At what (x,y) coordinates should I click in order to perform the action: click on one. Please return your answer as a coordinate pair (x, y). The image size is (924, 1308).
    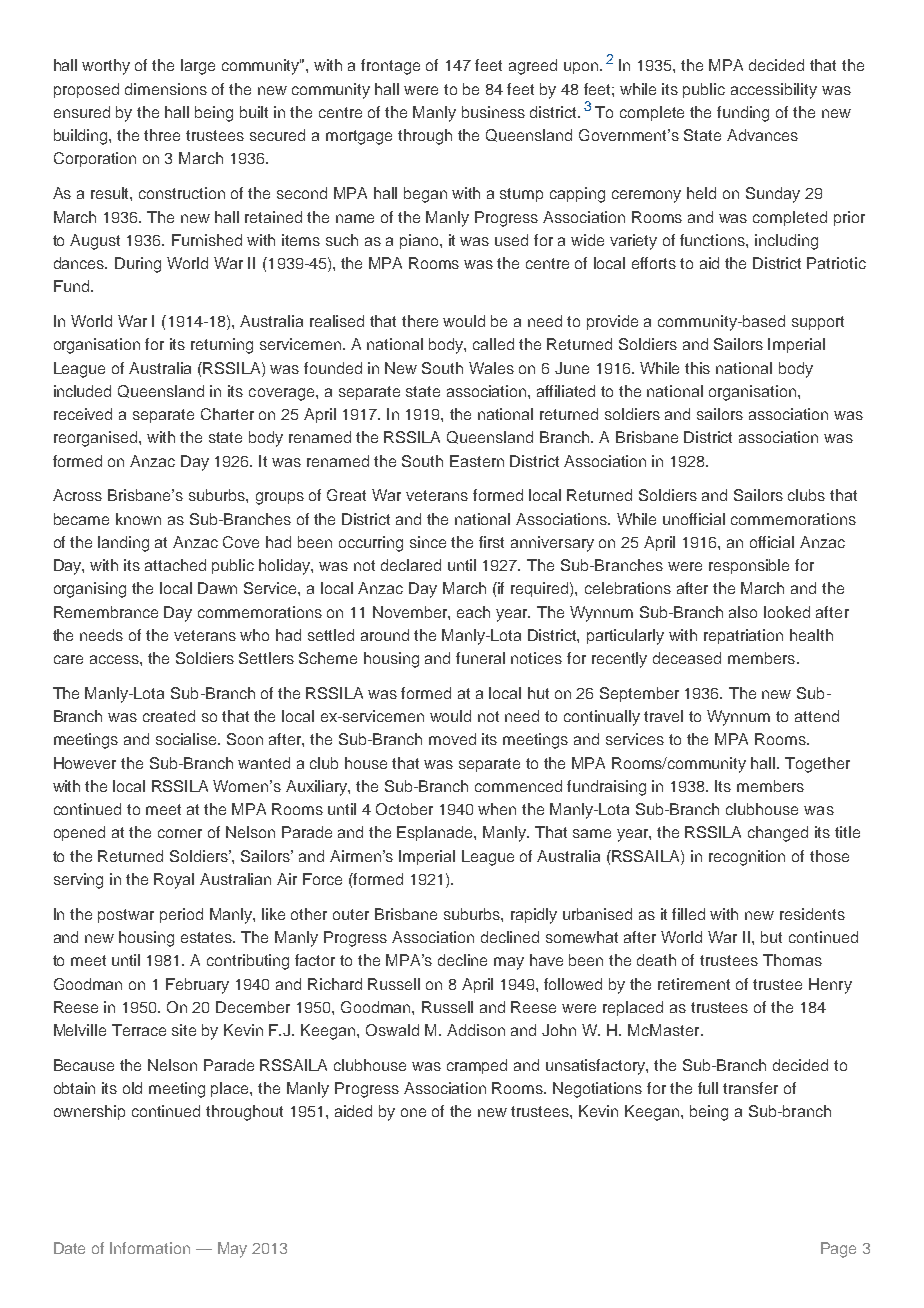
    Looking at the image, I should click on (413, 1112).
